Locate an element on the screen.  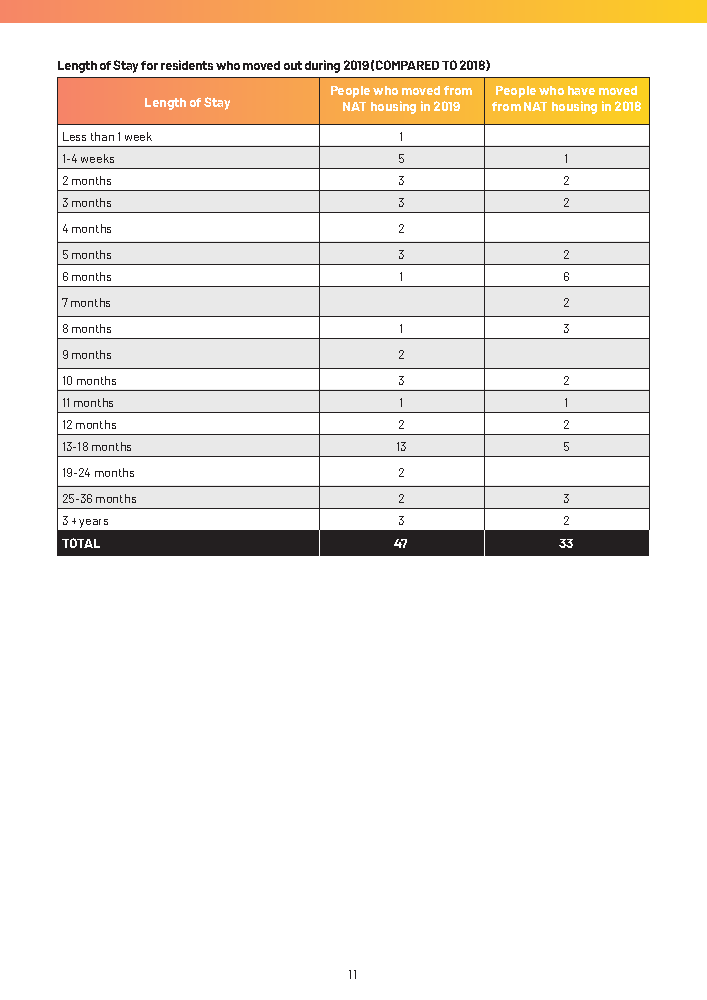
than is located at coordinates (102, 136).
